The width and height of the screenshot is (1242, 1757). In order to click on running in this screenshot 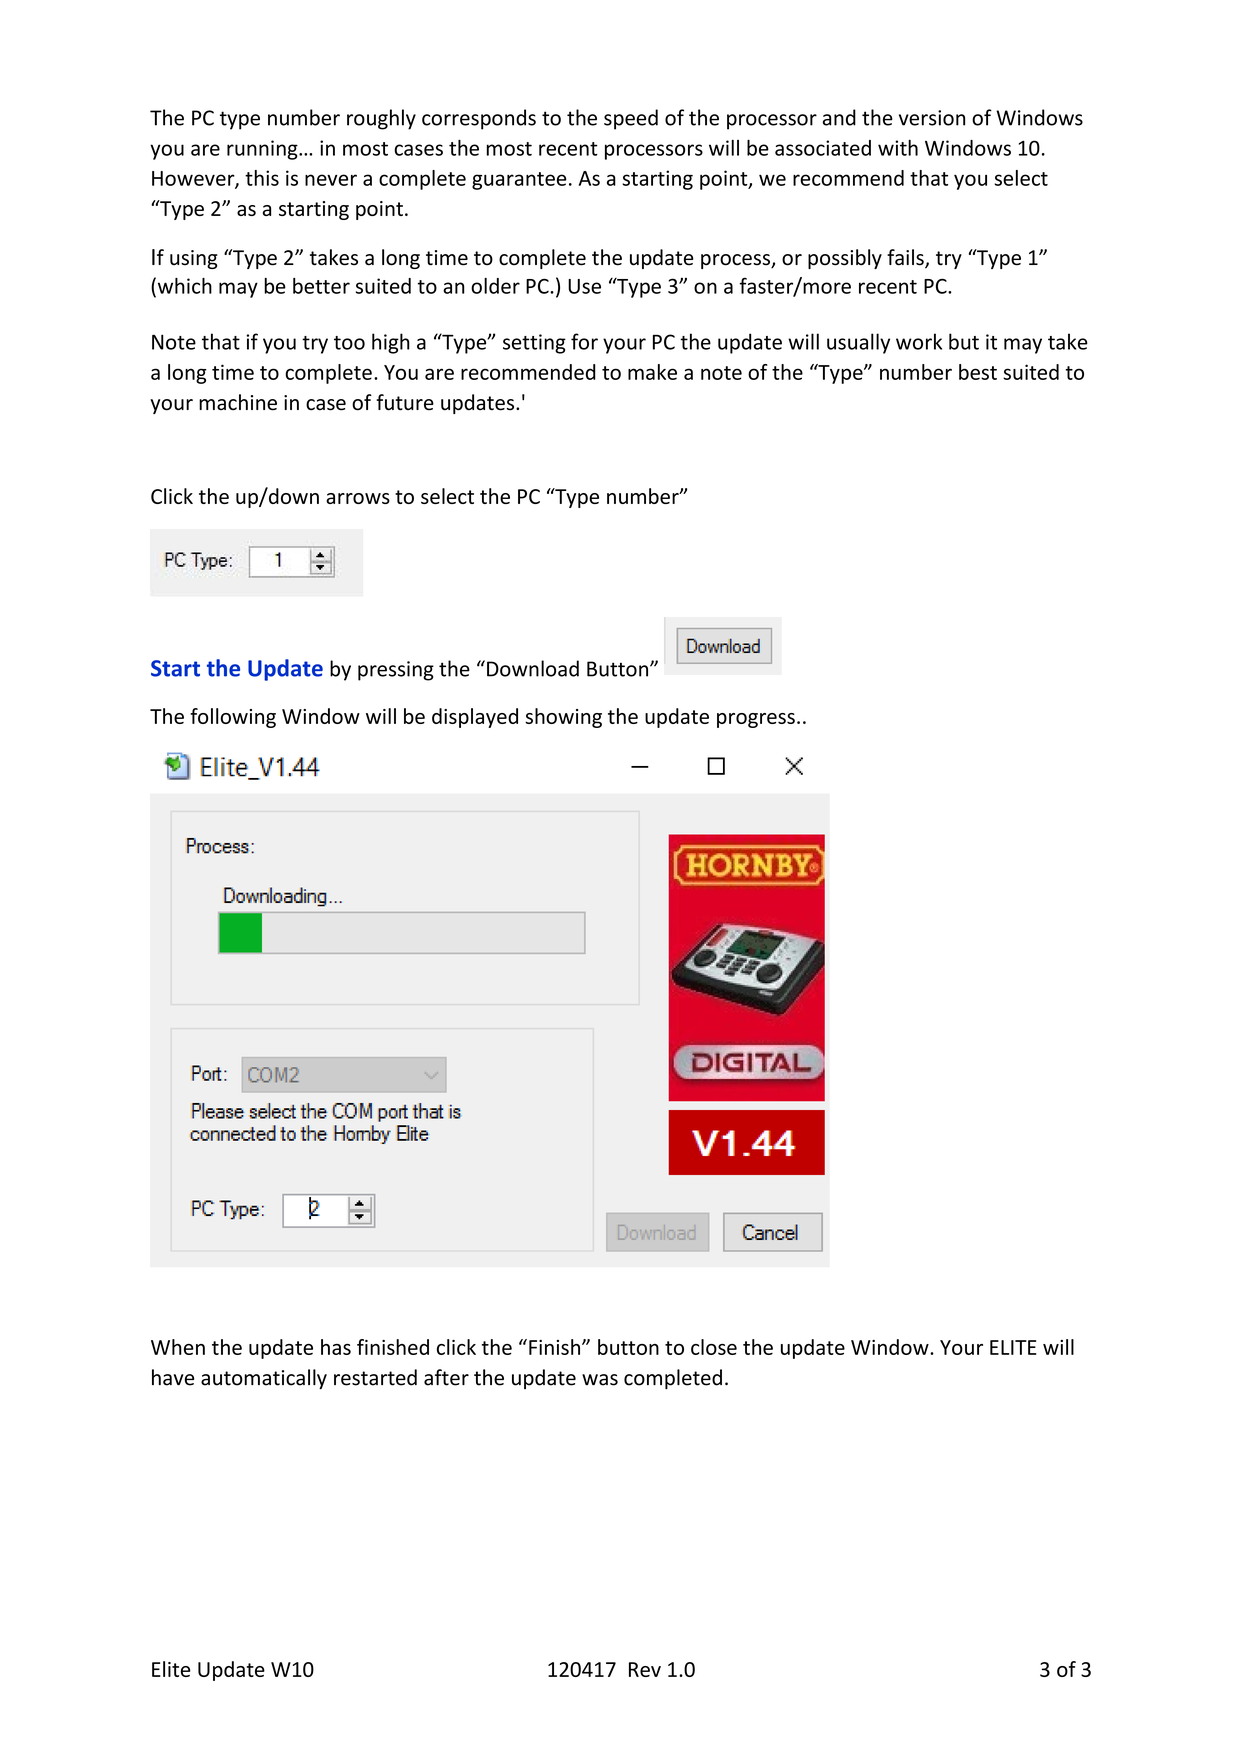, I will do `click(263, 150)`.
